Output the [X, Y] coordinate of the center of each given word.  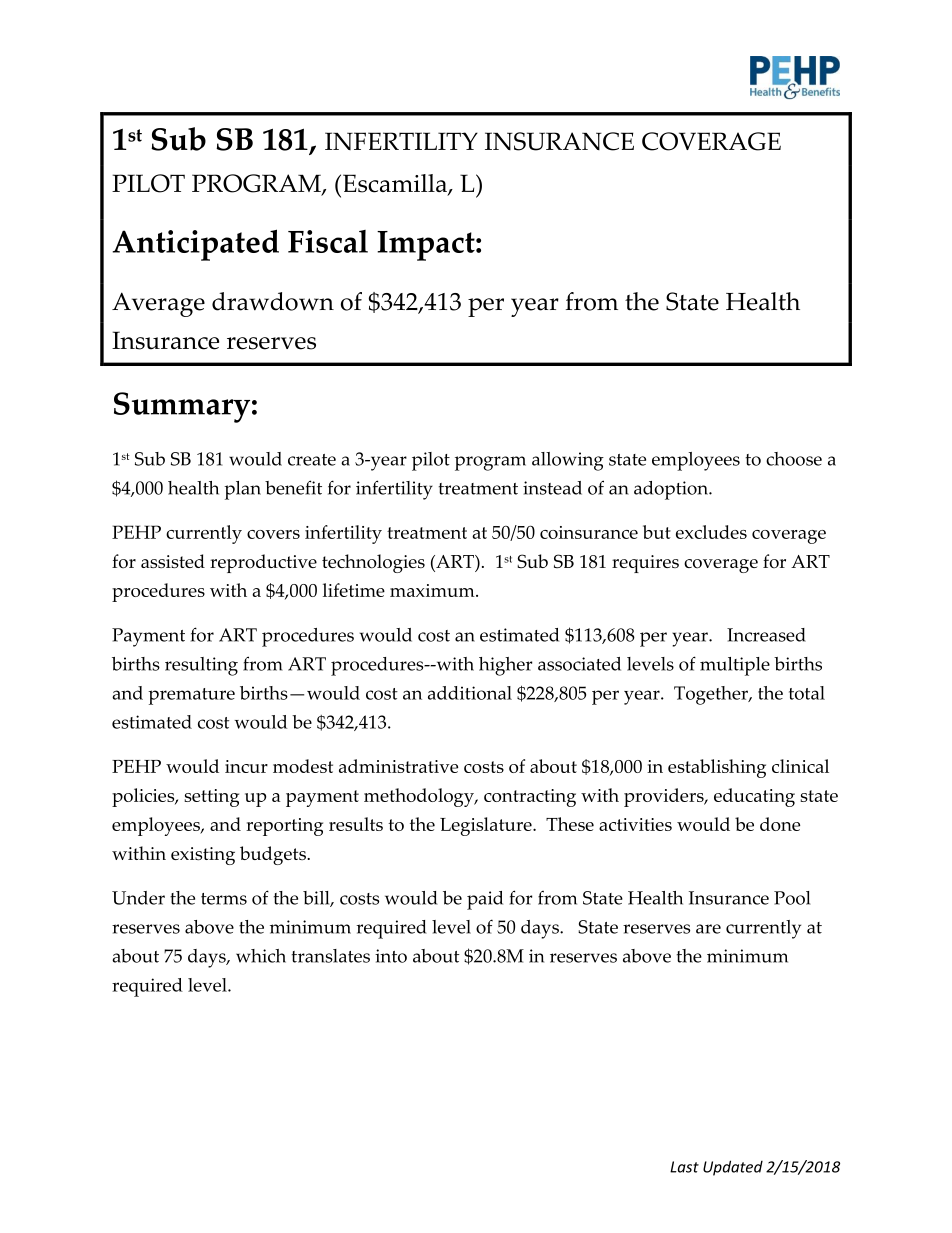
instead [552, 488]
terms [224, 899]
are [708, 929]
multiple [735, 666]
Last [684, 1167]
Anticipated [195, 245]
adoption [672, 490]
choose [794, 459]
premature [191, 696]
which [261, 956]
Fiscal [328, 241]
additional [470, 693]
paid [485, 900]
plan [242, 490]
